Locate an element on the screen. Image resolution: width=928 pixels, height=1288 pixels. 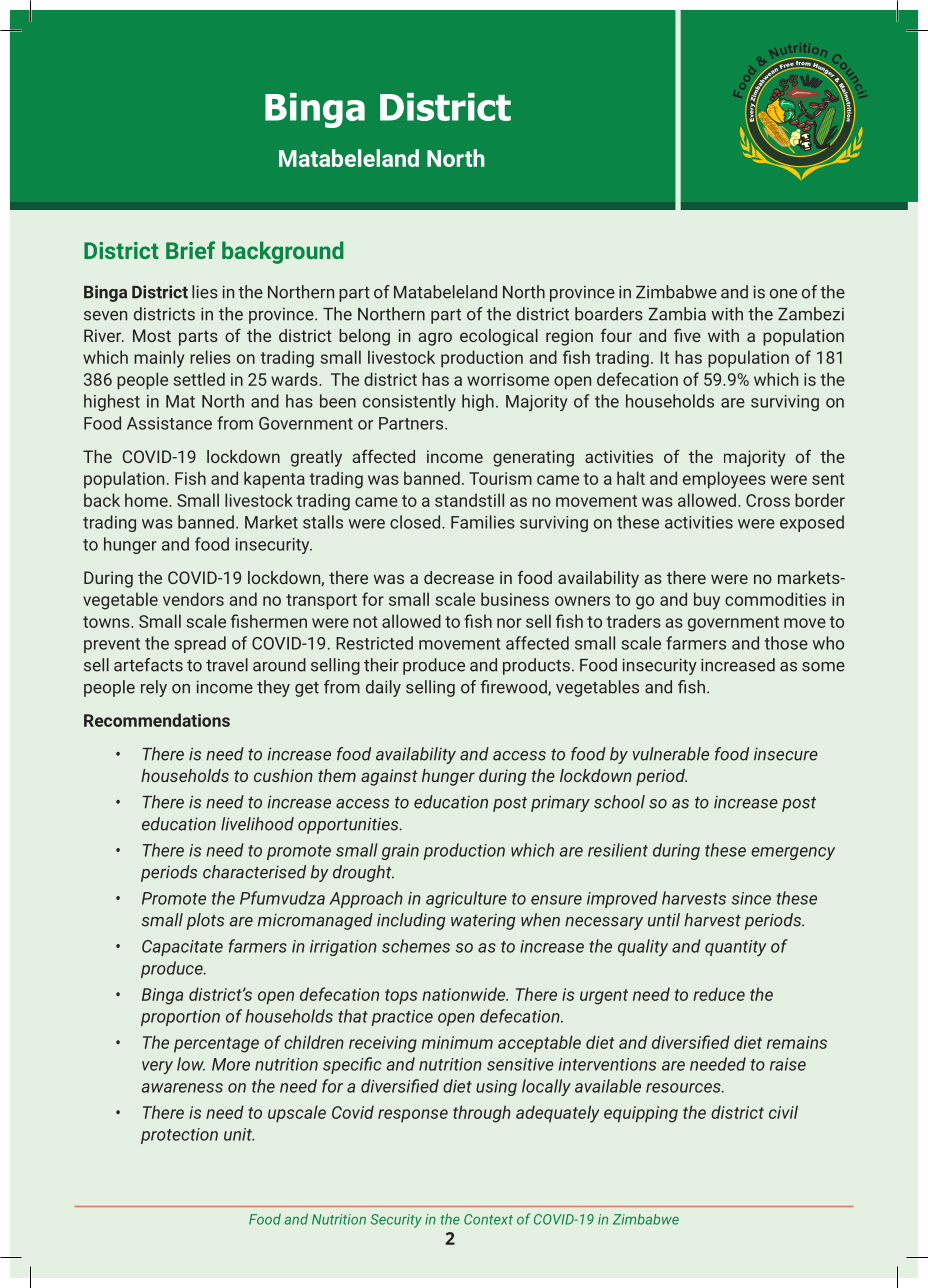
protection is located at coordinates (179, 1136).
